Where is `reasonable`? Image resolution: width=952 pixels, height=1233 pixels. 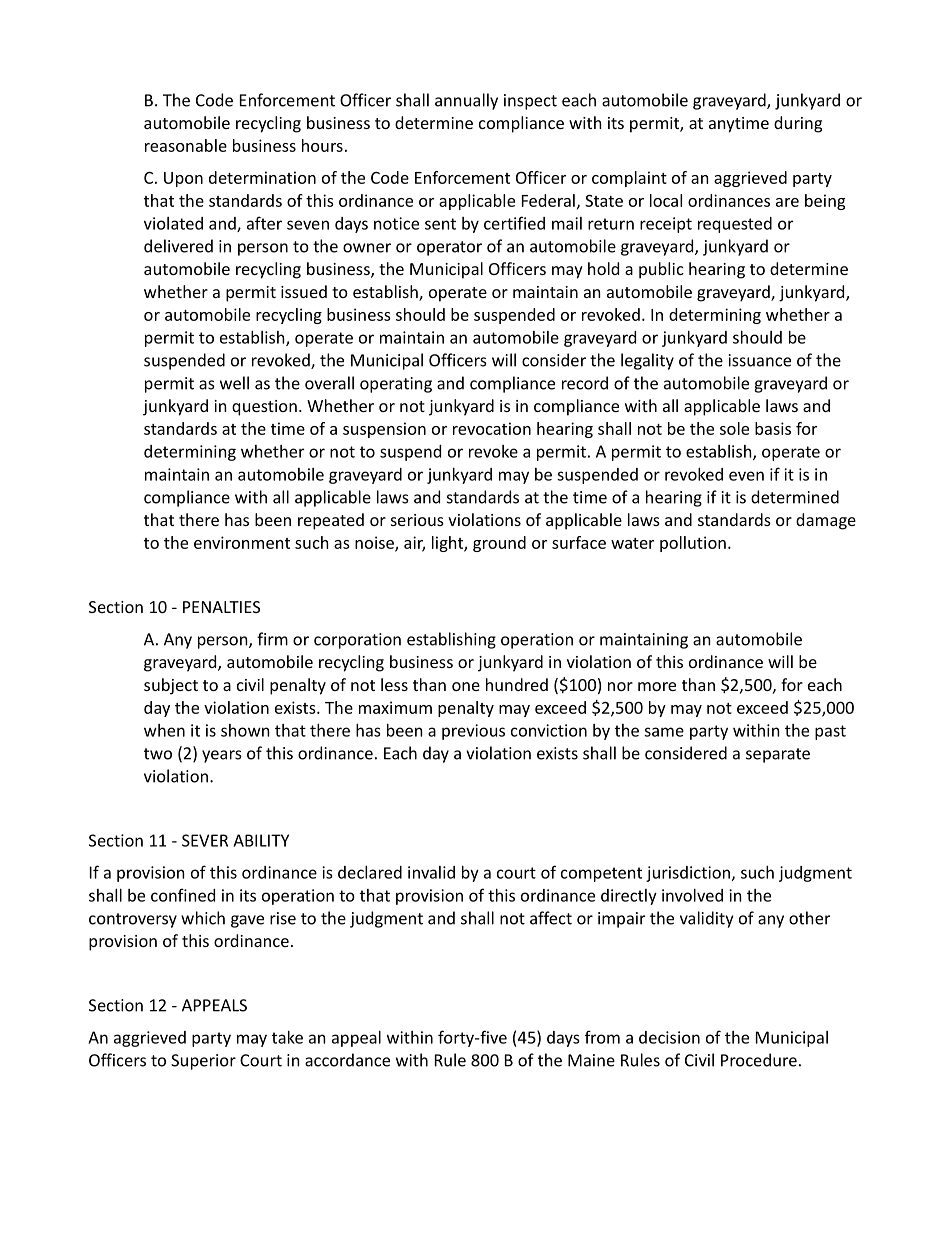 reasonable is located at coordinates (186, 145).
